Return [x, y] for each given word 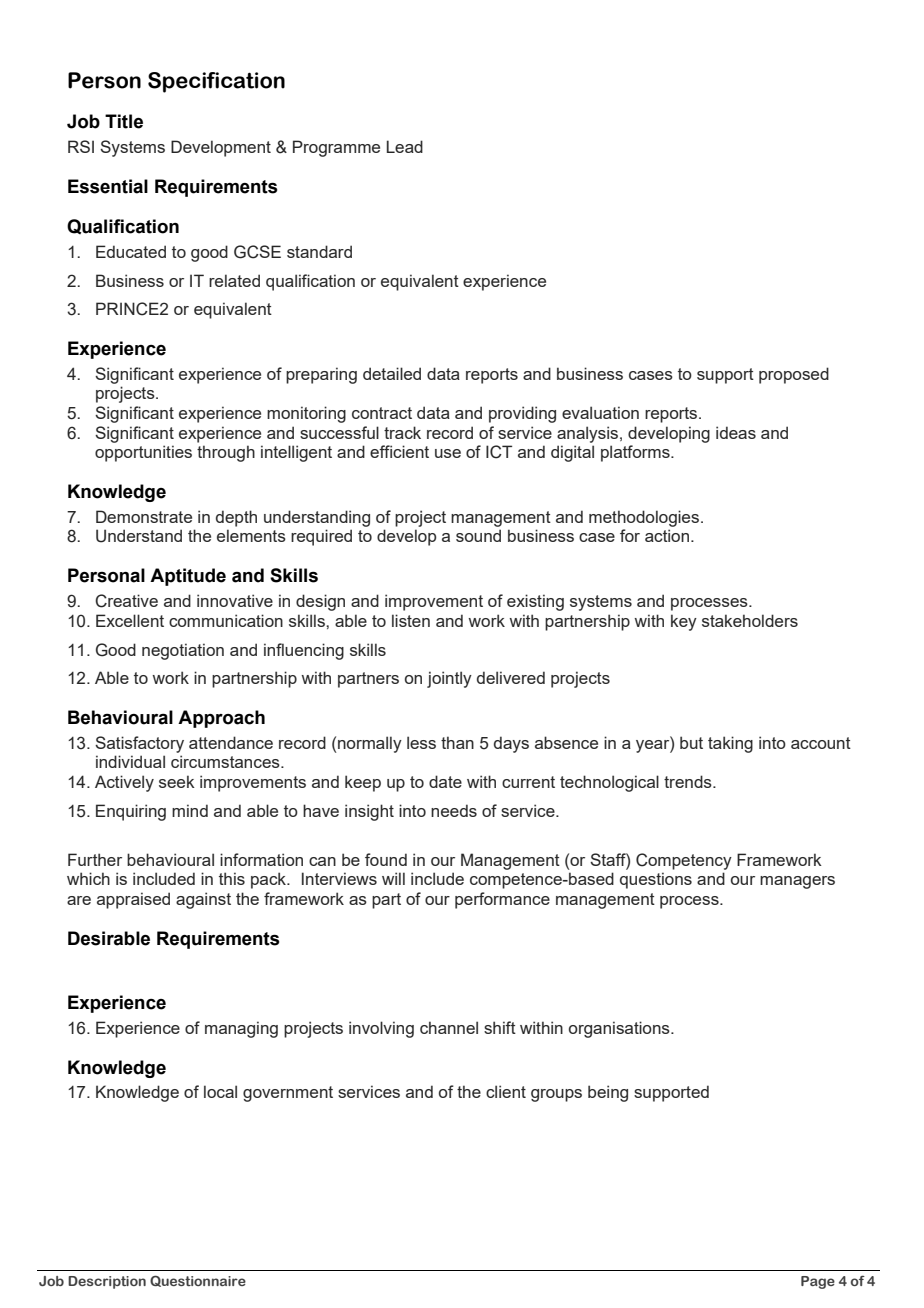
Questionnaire [198, 1281]
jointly [449, 679]
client [506, 1091]
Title [124, 121]
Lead [405, 146]
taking [730, 744]
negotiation [183, 651]
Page [818, 1282]
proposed [794, 375]
